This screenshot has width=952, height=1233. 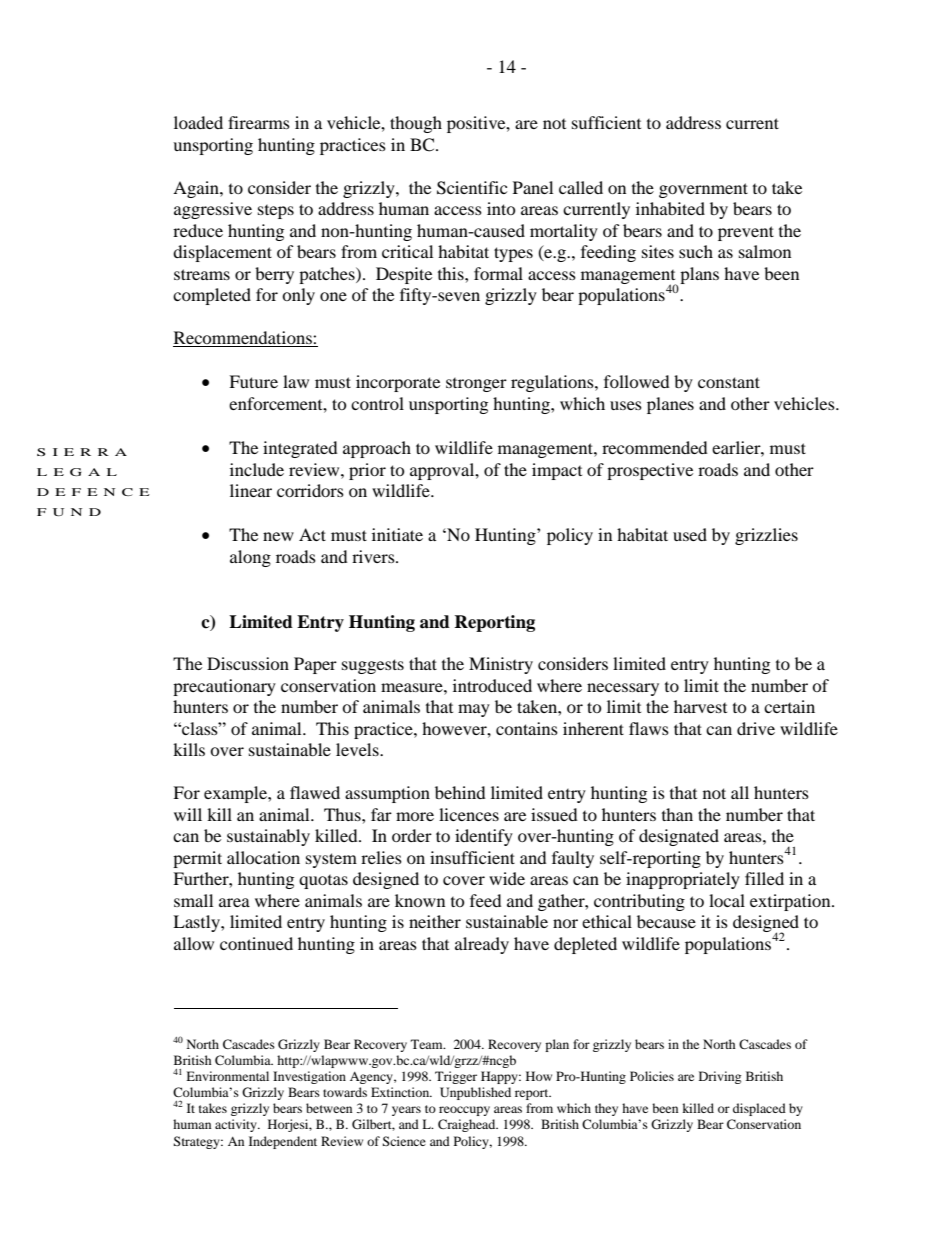 I want to click on wide, so click(x=507, y=878).
